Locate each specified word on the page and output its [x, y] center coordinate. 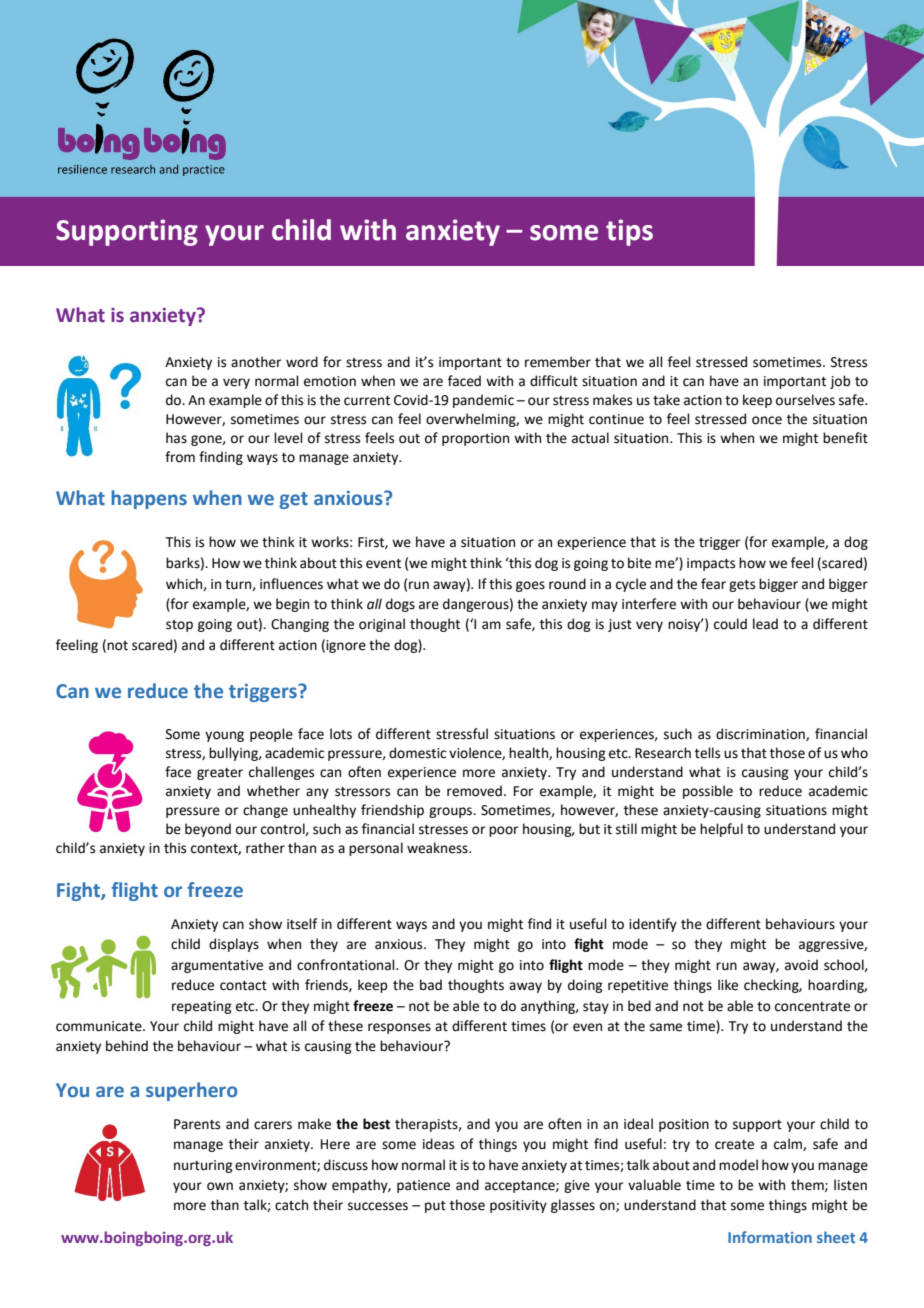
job [840, 382]
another [256, 362]
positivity [518, 1206]
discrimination [761, 734]
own [220, 1186]
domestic [417, 753]
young [224, 736]
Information [770, 1237]
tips [629, 232]
